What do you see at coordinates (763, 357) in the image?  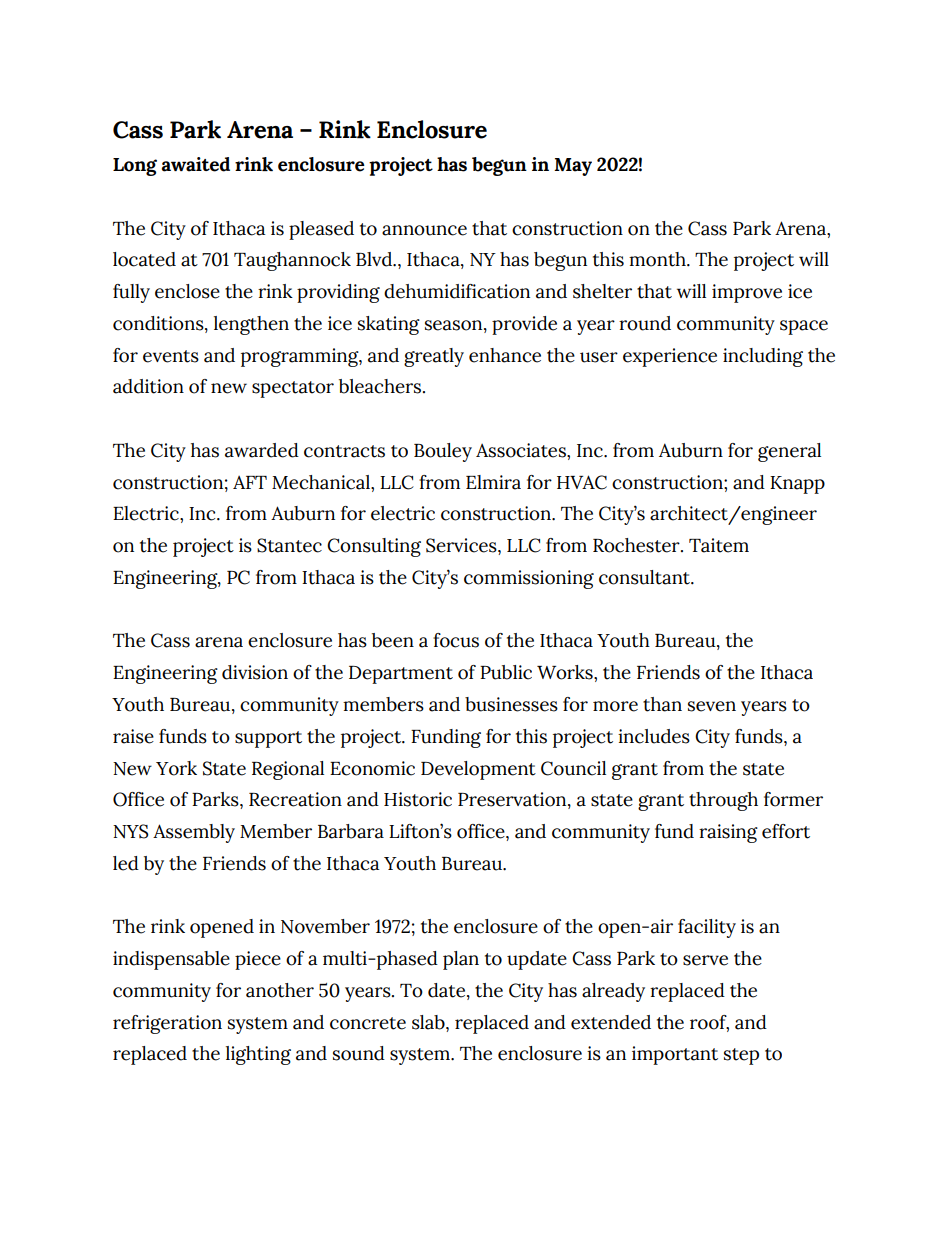 I see `including` at bounding box center [763, 357].
